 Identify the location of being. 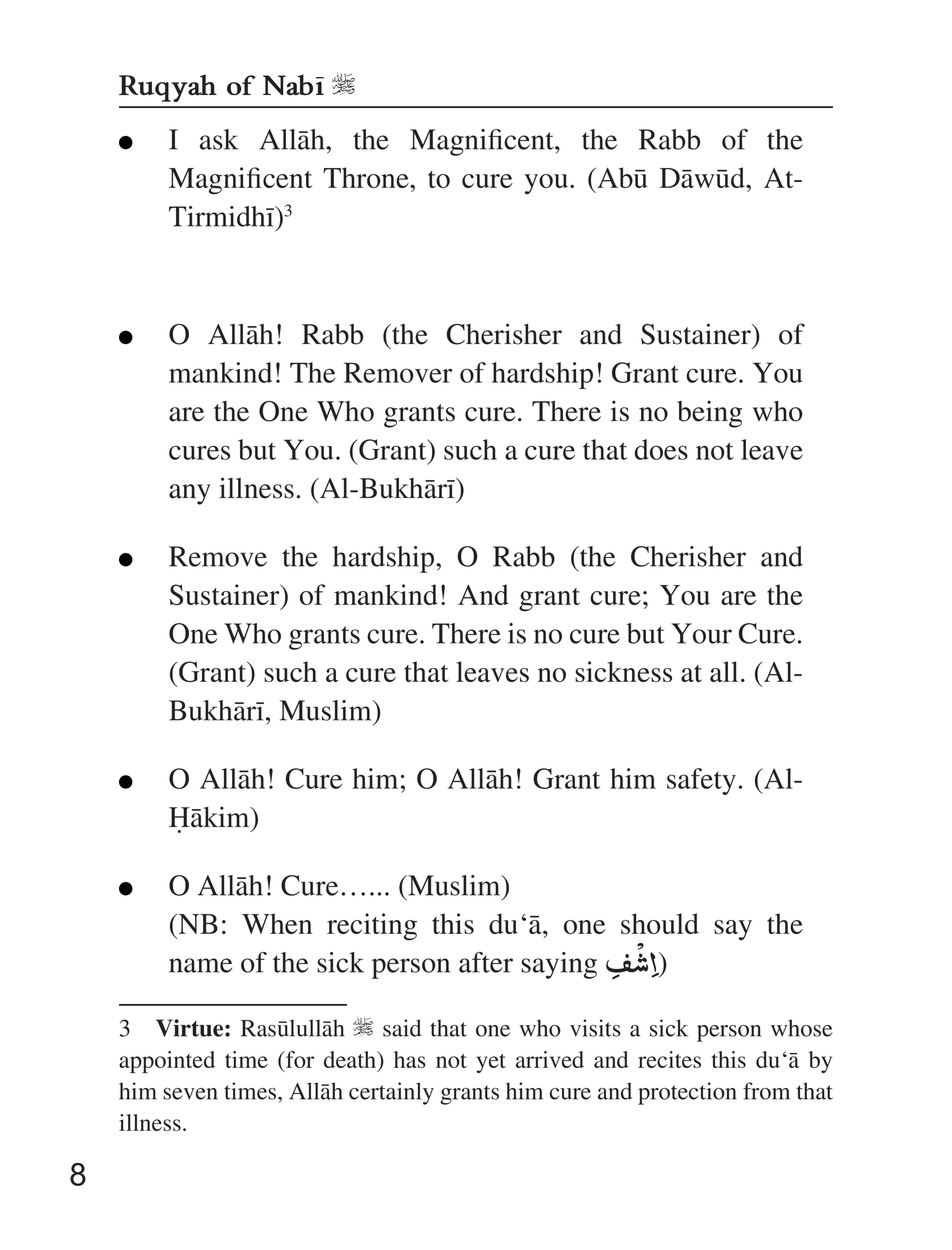
(709, 414).
